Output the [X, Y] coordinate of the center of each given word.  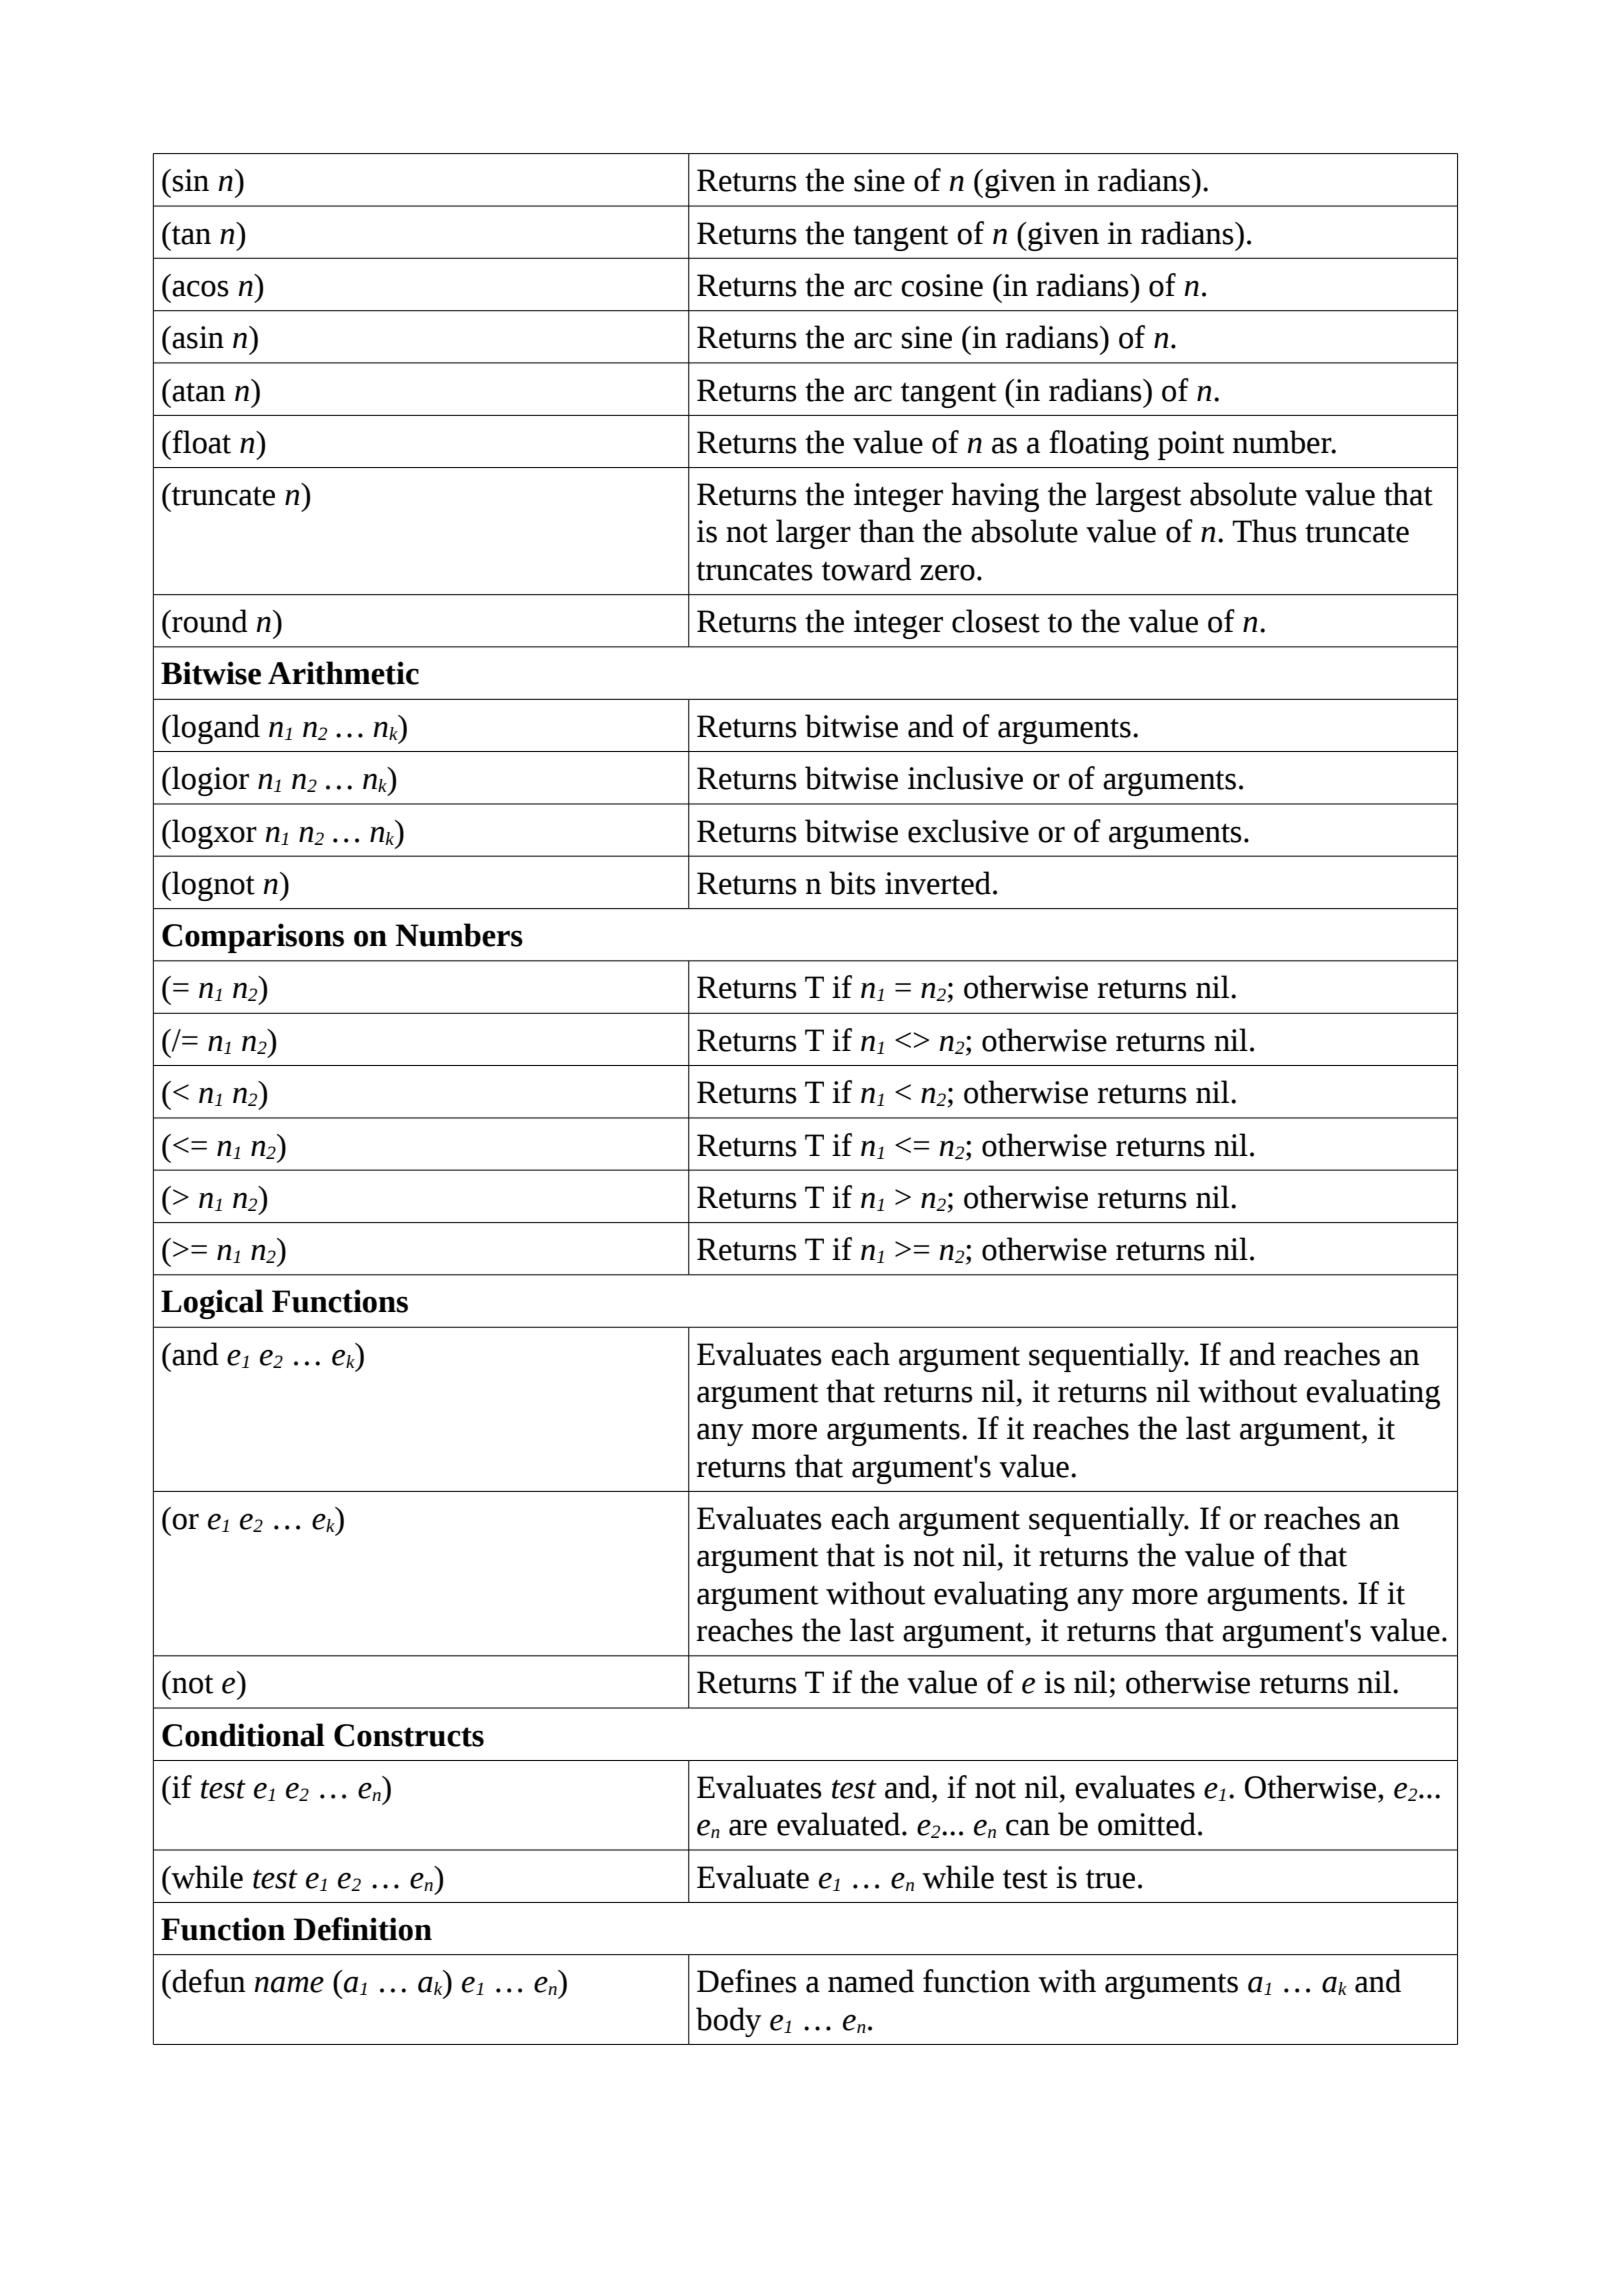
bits [852, 883]
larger [813, 534]
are [748, 1827]
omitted [1147, 1824]
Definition [362, 1929]
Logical [212, 1304]
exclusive [968, 831]
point [1191, 445]
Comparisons [253, 938]
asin [198, 337]
